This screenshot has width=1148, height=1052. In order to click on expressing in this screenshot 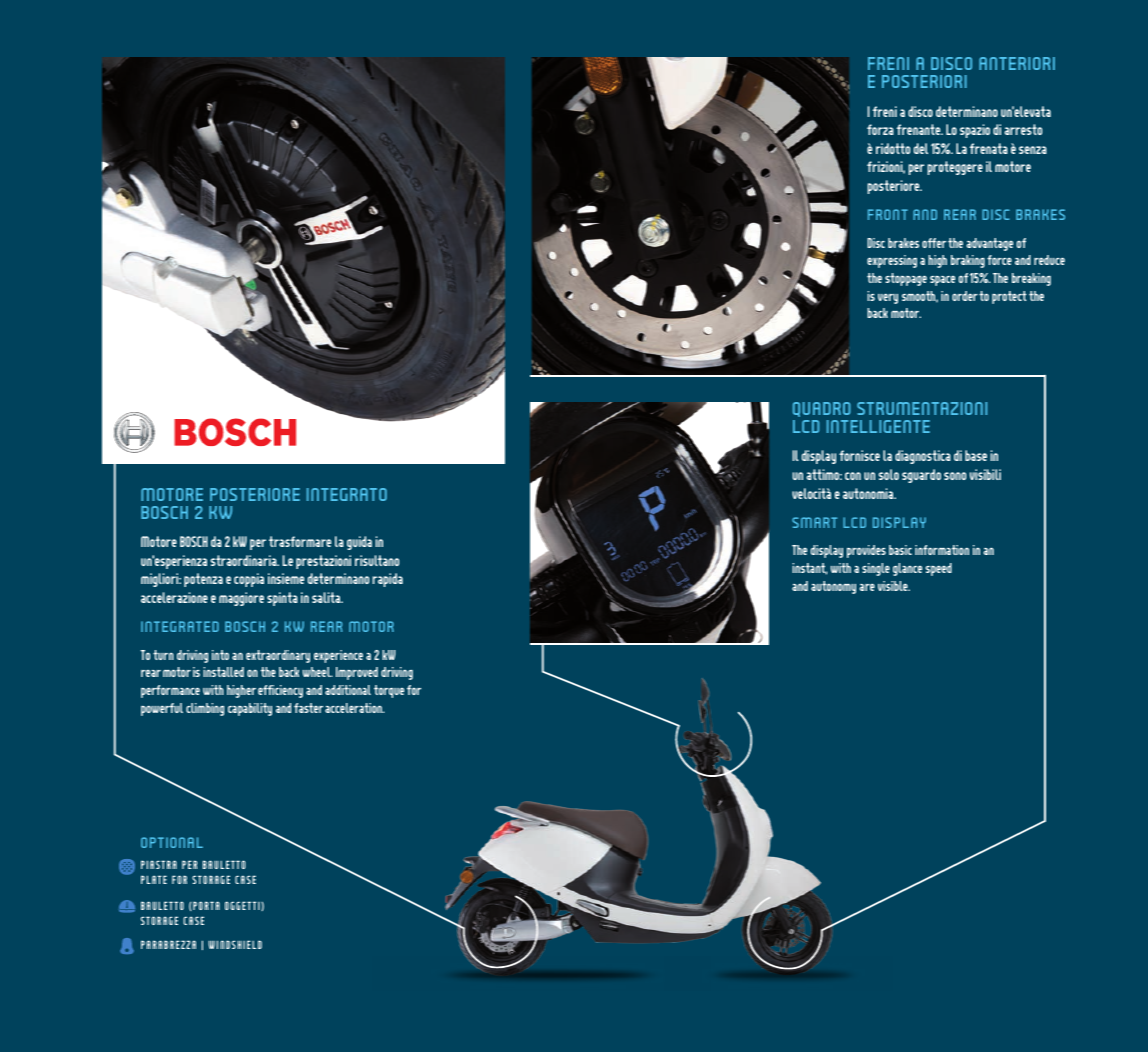, I will do `click(892, 261)`.
